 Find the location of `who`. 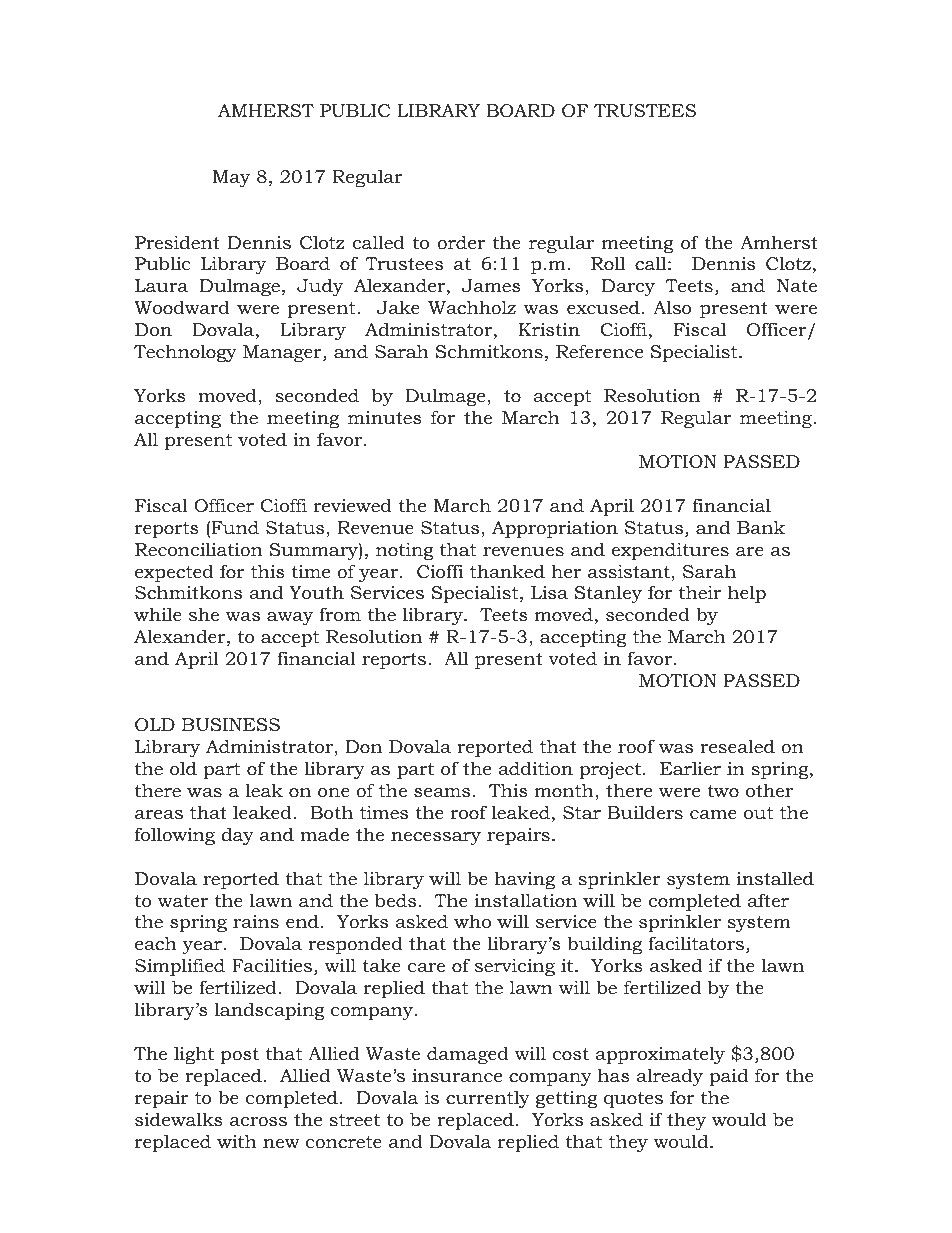

who is located at coordinates (472, 921).
